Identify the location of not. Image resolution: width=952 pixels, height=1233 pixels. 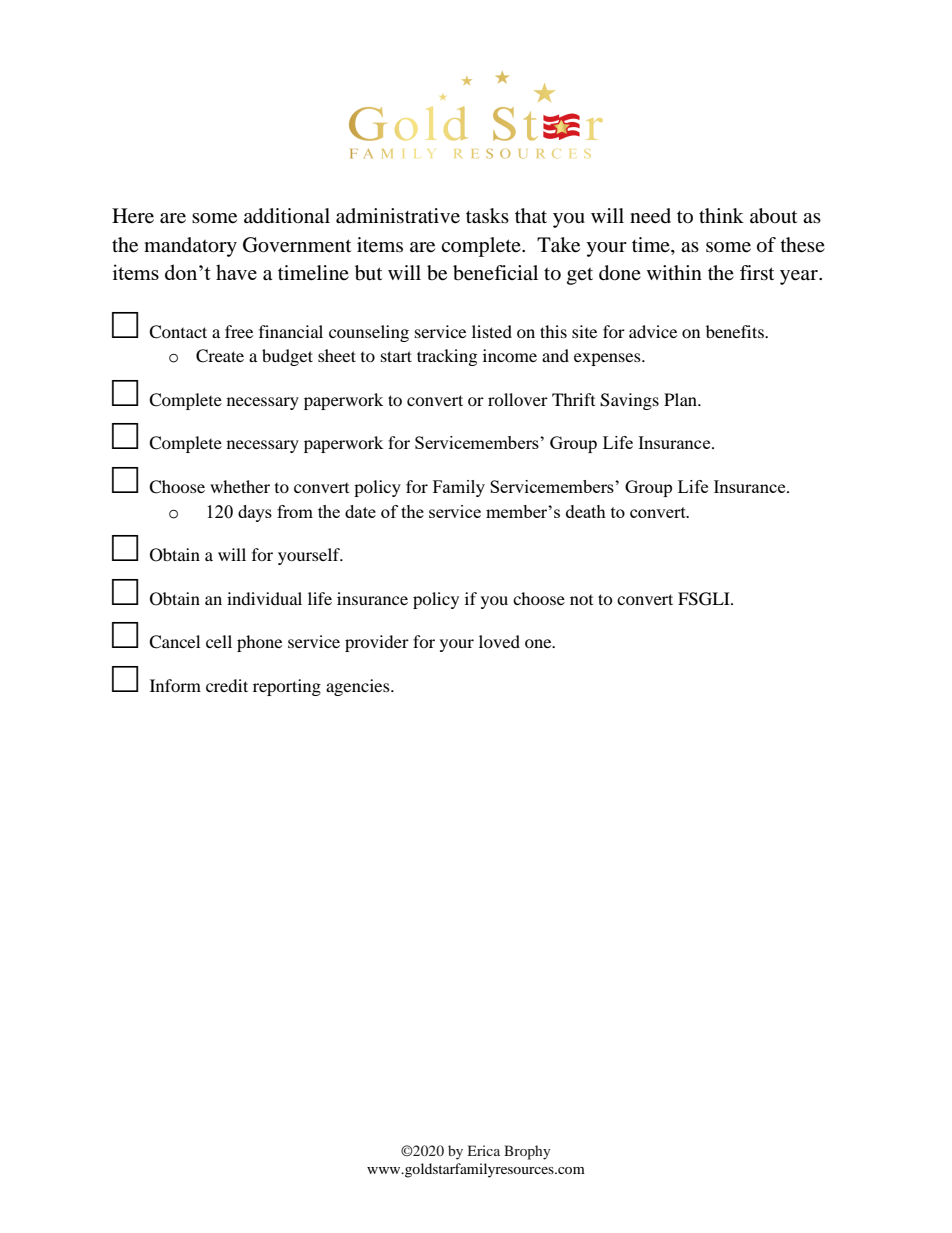
(581, 600).
